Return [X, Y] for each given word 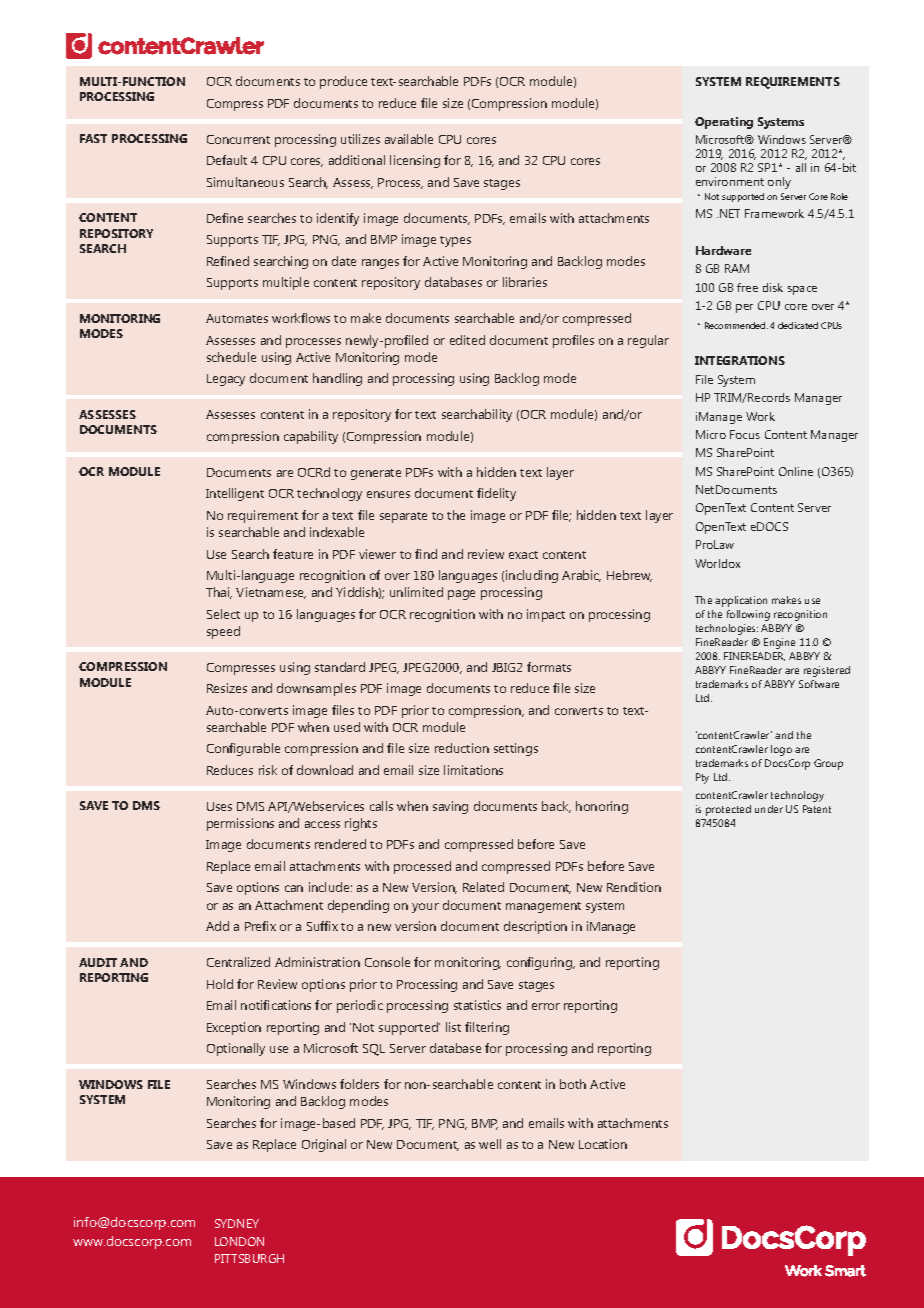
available [409, 139]
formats [549, 667]
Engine [779, 643]
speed [223, 632]
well [490, 1144]
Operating [724, 123]
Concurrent [238, 139]
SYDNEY [237, 1223]
